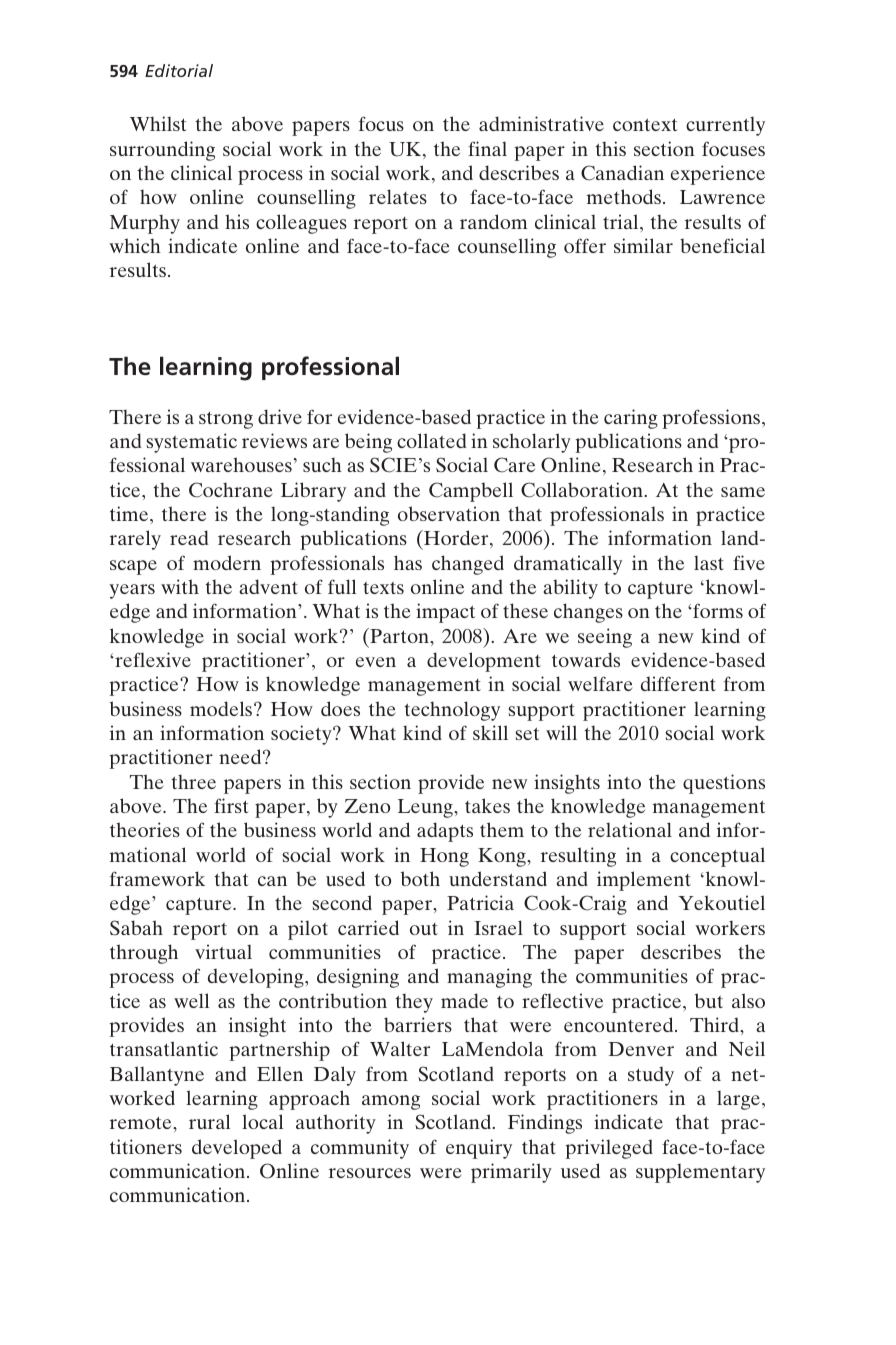  I want to click on Editorial, so click(179, 70).
